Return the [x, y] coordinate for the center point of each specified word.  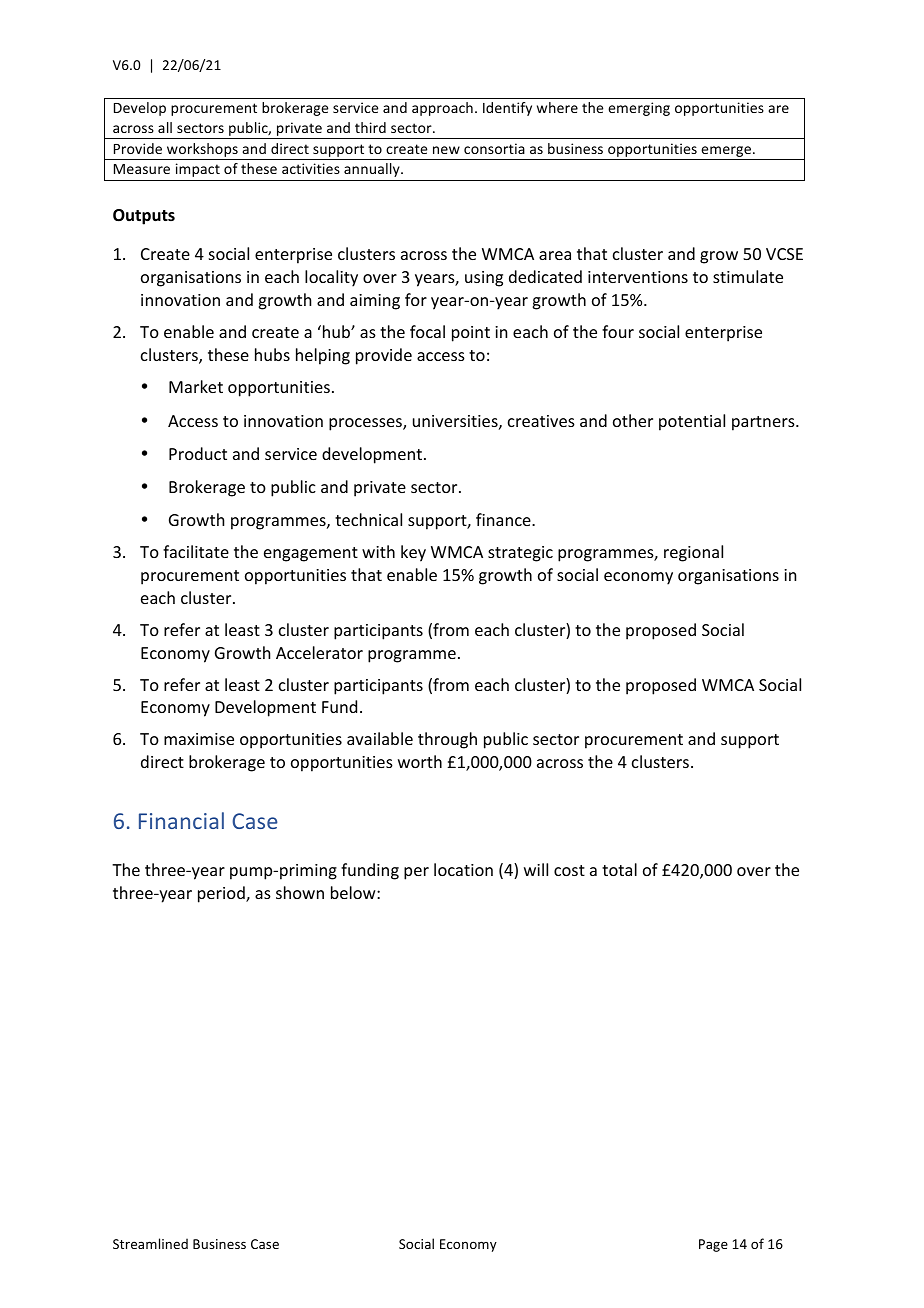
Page [713, 1245]
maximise [199, 739]
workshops [202, 151]
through [447, 740]
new [446, 150]
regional [693, 553]
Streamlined [150, 1243]
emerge [726, 153]
